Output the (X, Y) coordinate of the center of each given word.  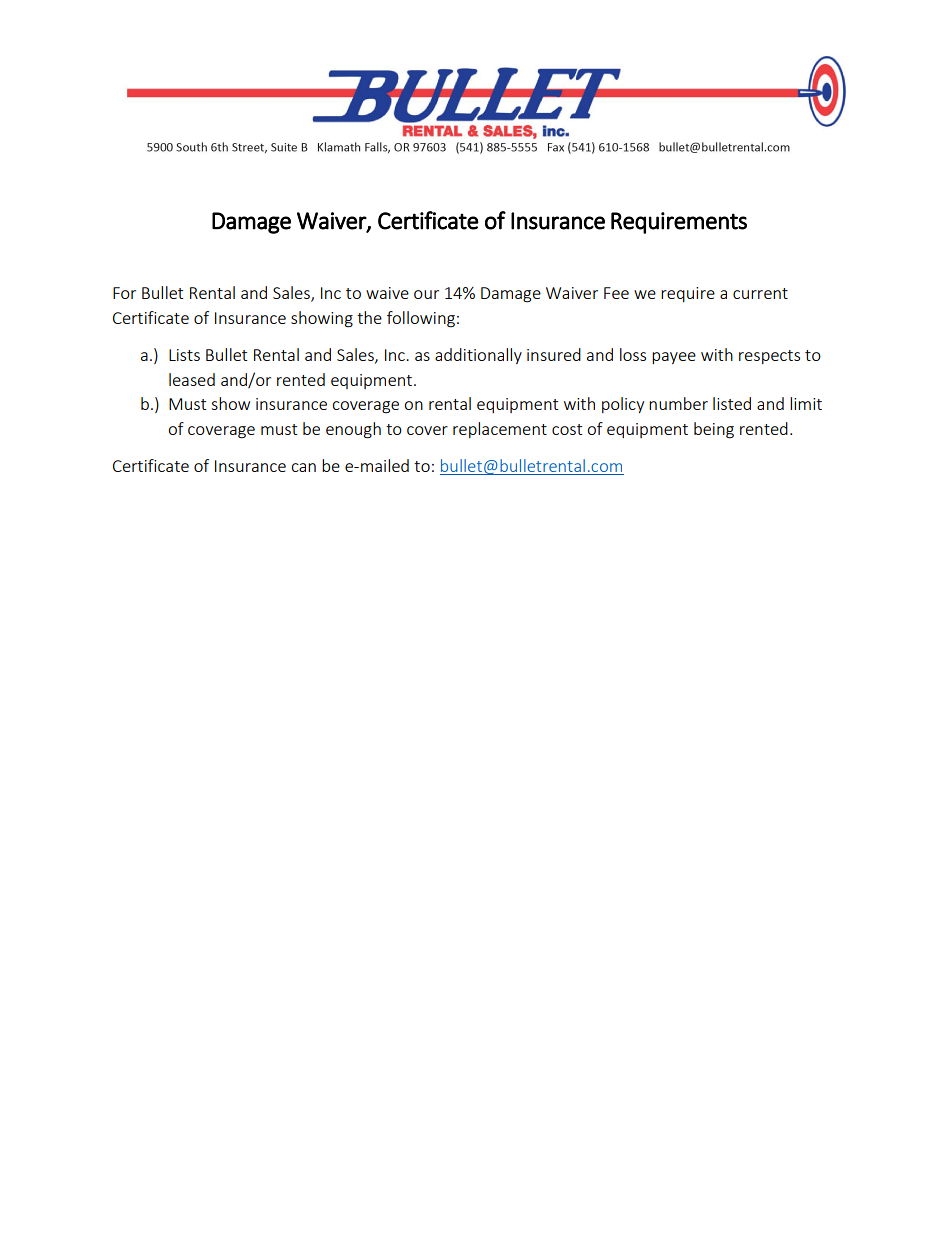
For (124, 293)
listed (732, 403)
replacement (500, 430)
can (303, 467)
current (760, 293)
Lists (184, 355)
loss (633, 354)
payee (674, 358)
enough (353, 430)
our (426, 294)
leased (192, 379)
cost (567, 429)
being (714, 430)
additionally (478, 356)
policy (623, 405)
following (421, 319)
